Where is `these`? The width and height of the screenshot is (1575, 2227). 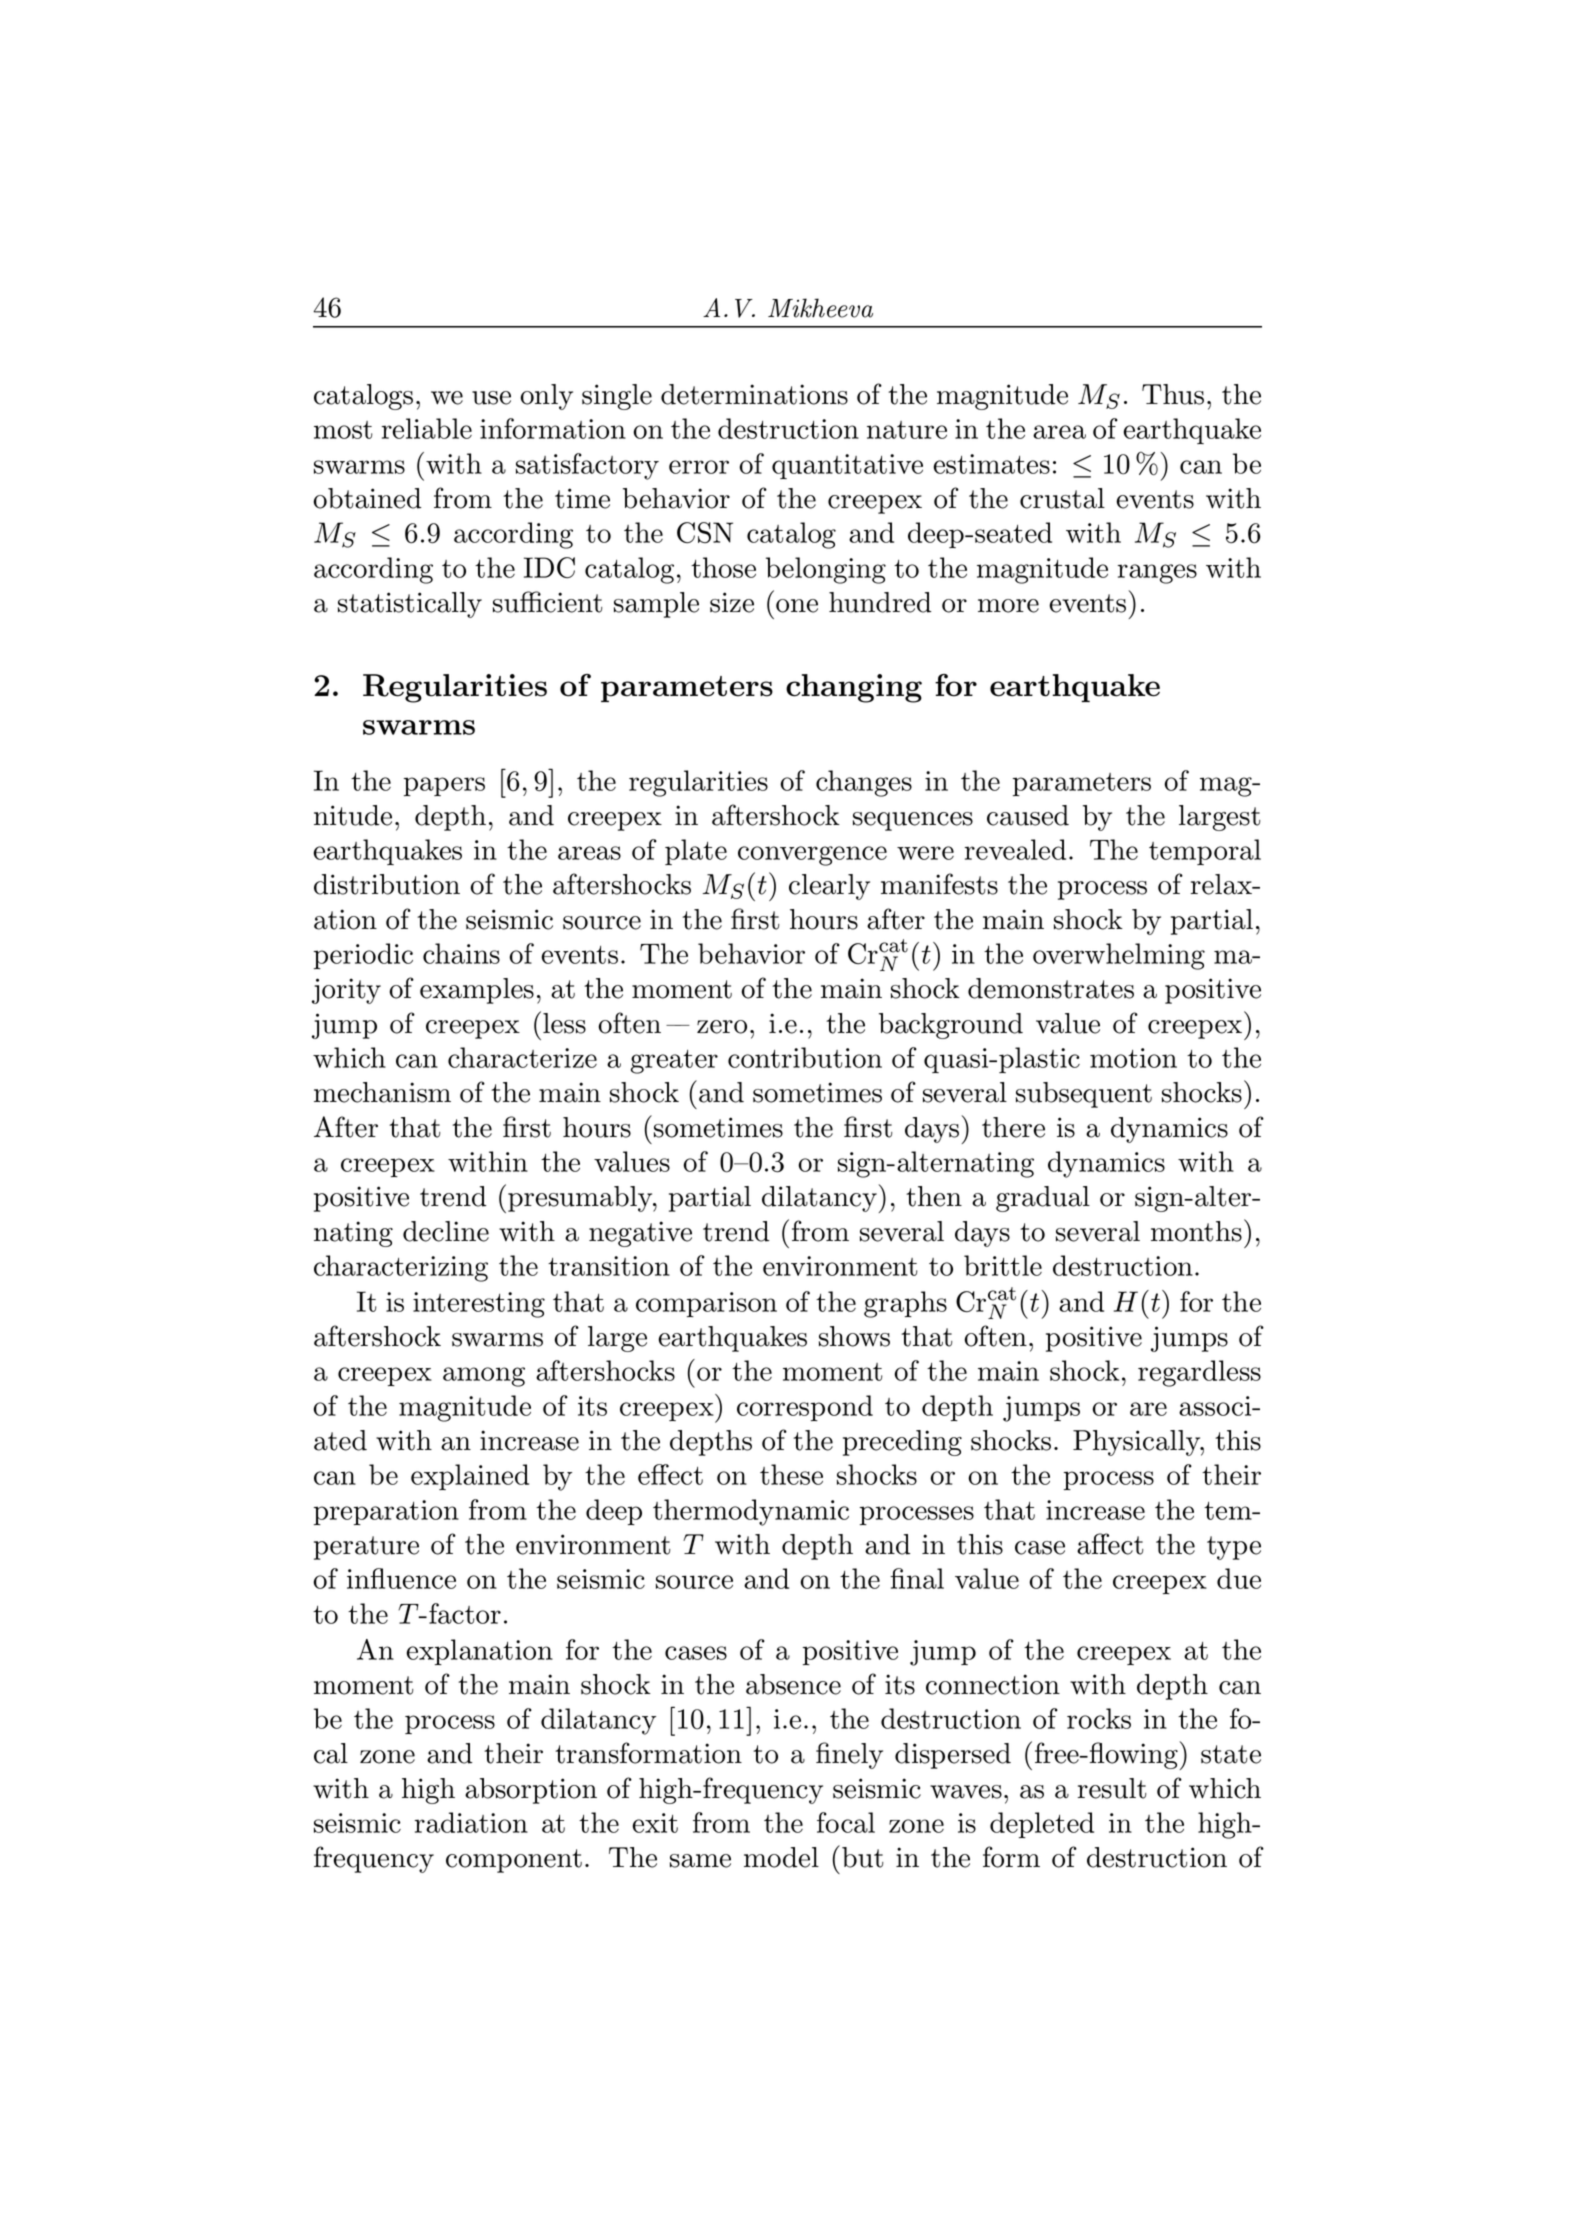 these is located at coordinates (791, 1474).
